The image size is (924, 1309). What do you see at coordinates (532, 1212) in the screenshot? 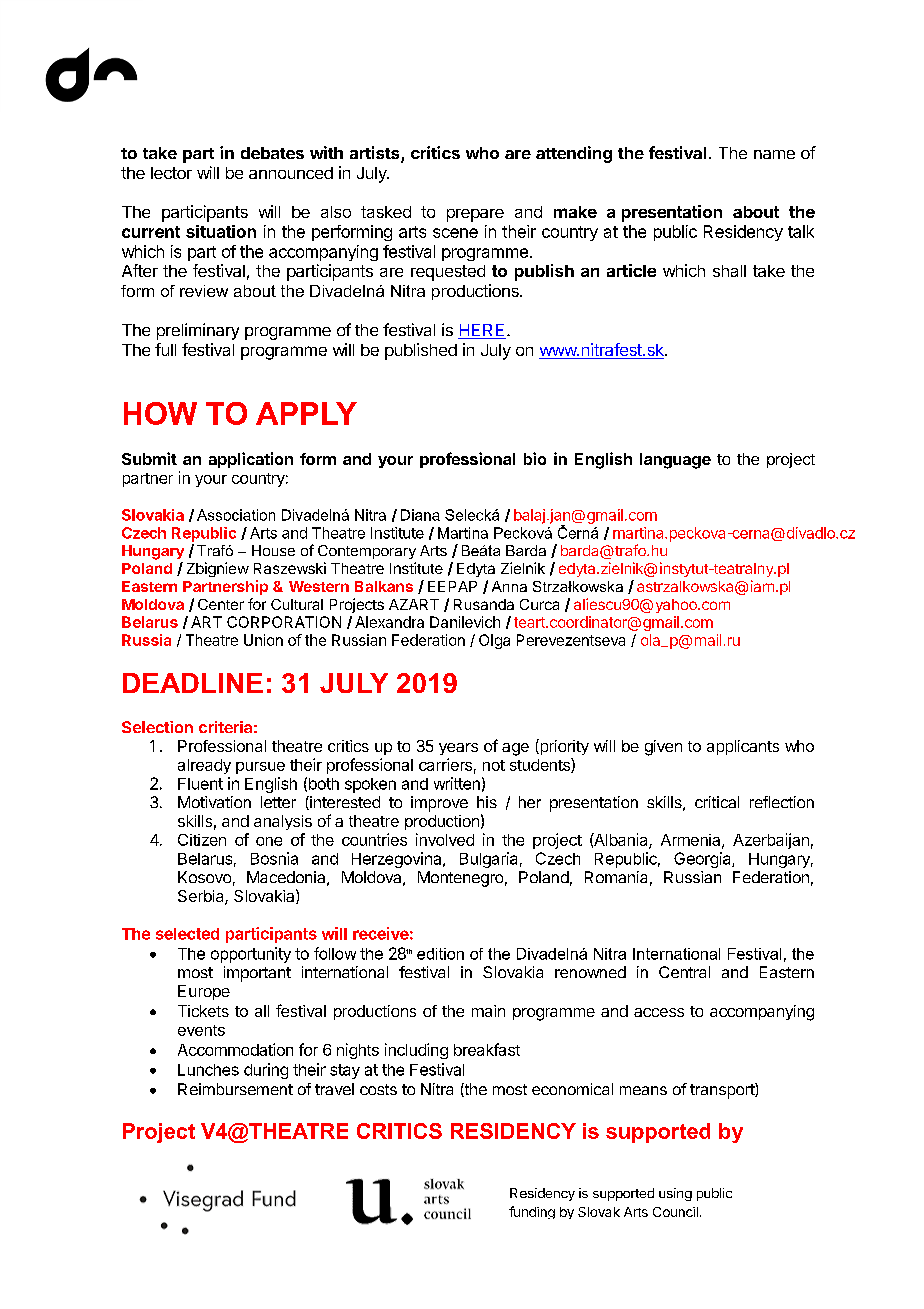
I see `funding` at bounding box center [532, 1212].
